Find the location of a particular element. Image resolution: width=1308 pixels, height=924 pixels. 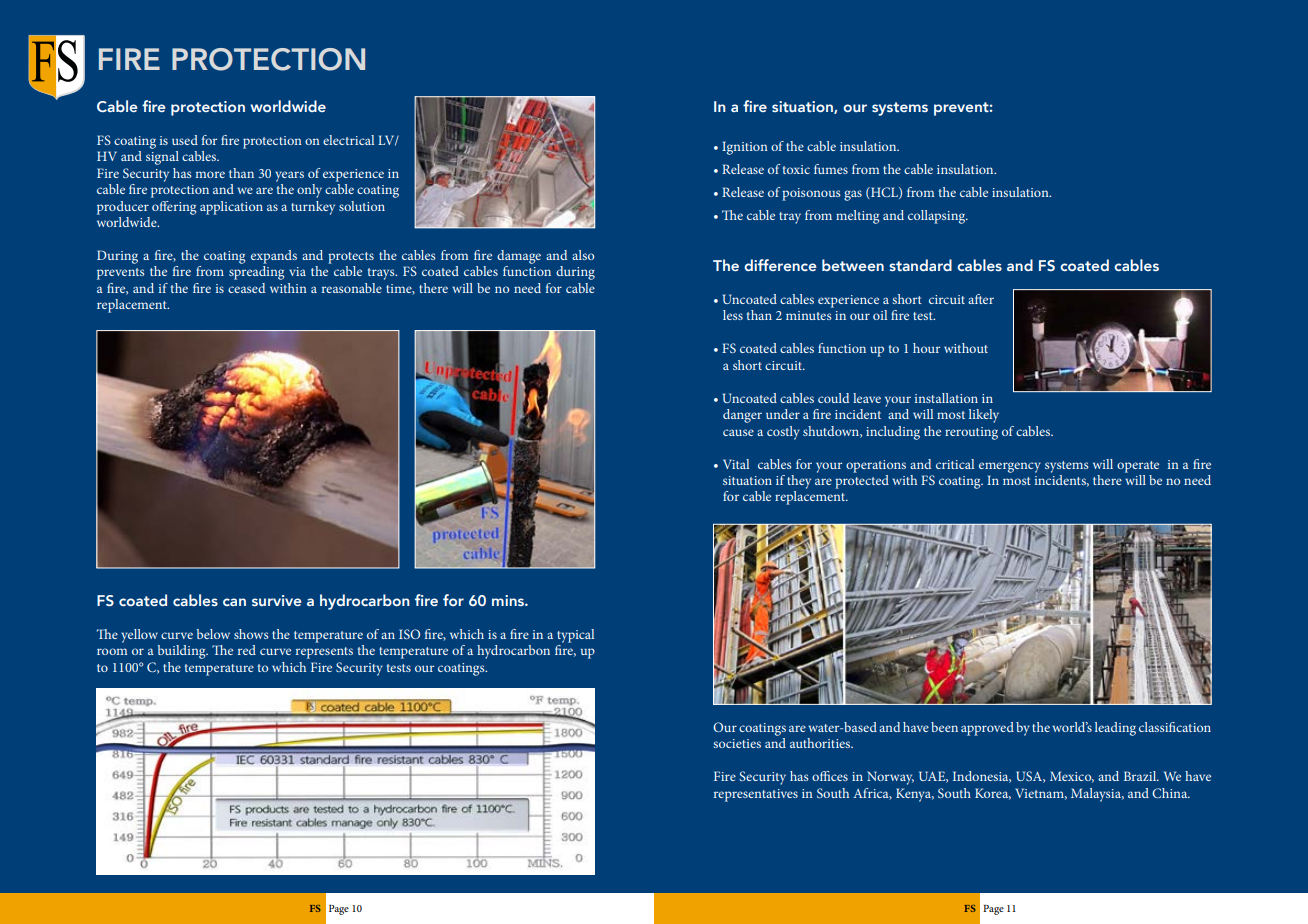

survive is located at coordinates (277, 600).
